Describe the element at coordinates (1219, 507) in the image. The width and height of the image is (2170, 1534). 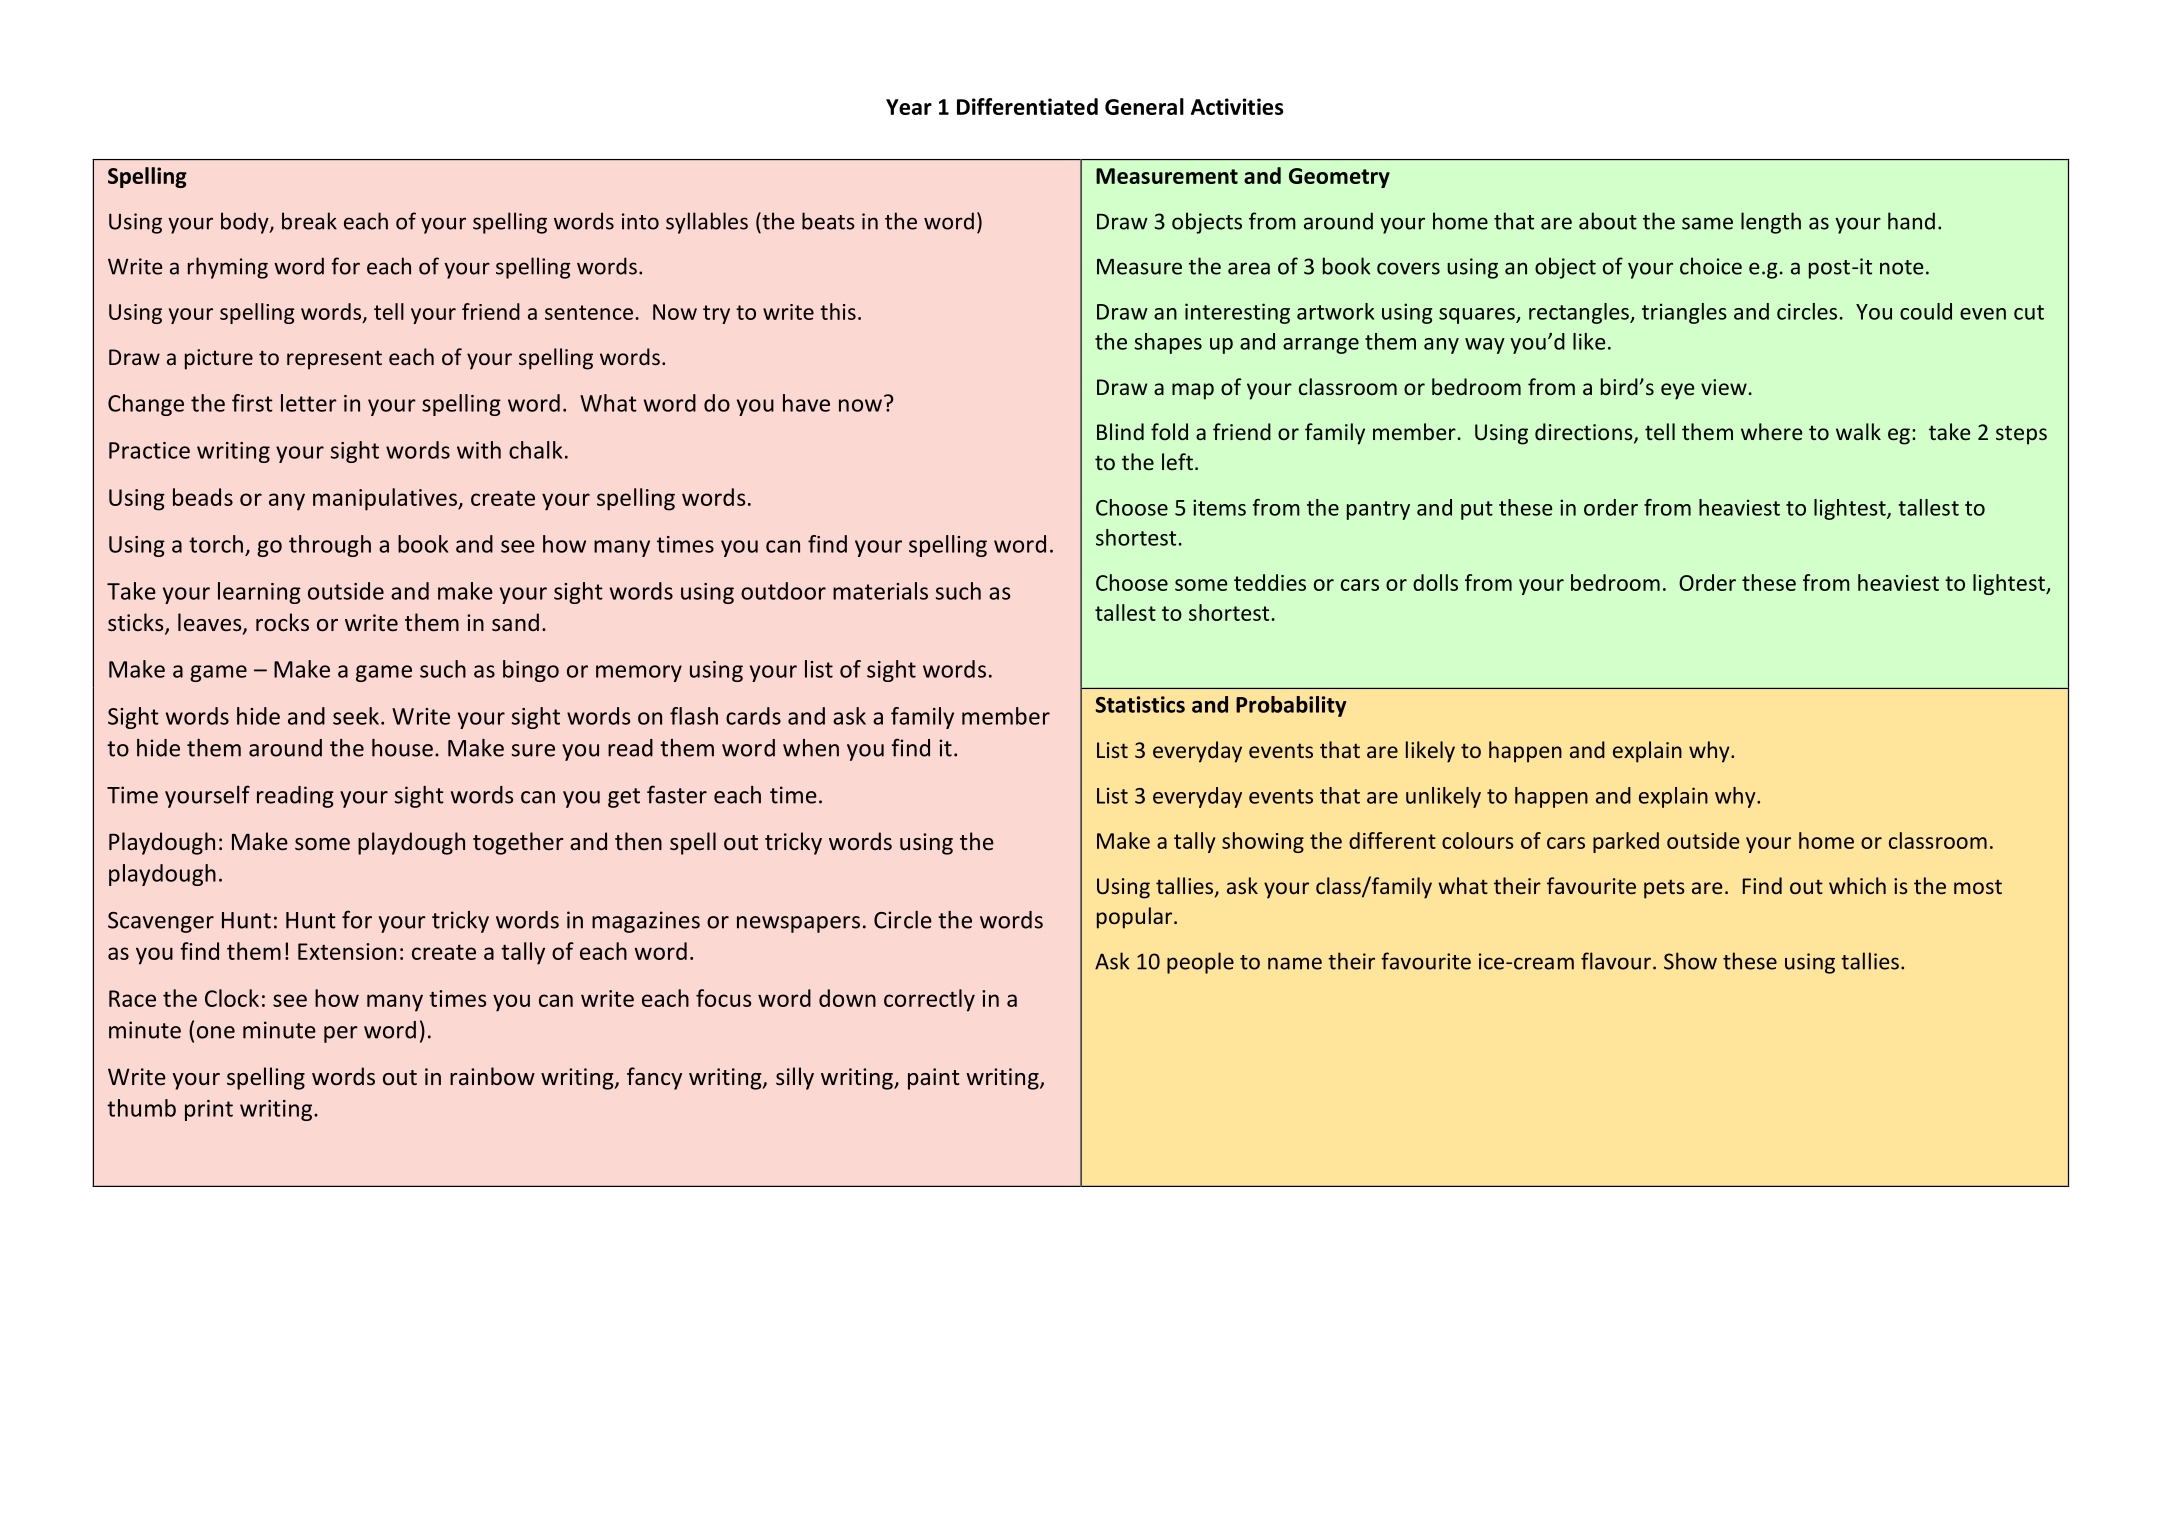
I see `items` at that location.
